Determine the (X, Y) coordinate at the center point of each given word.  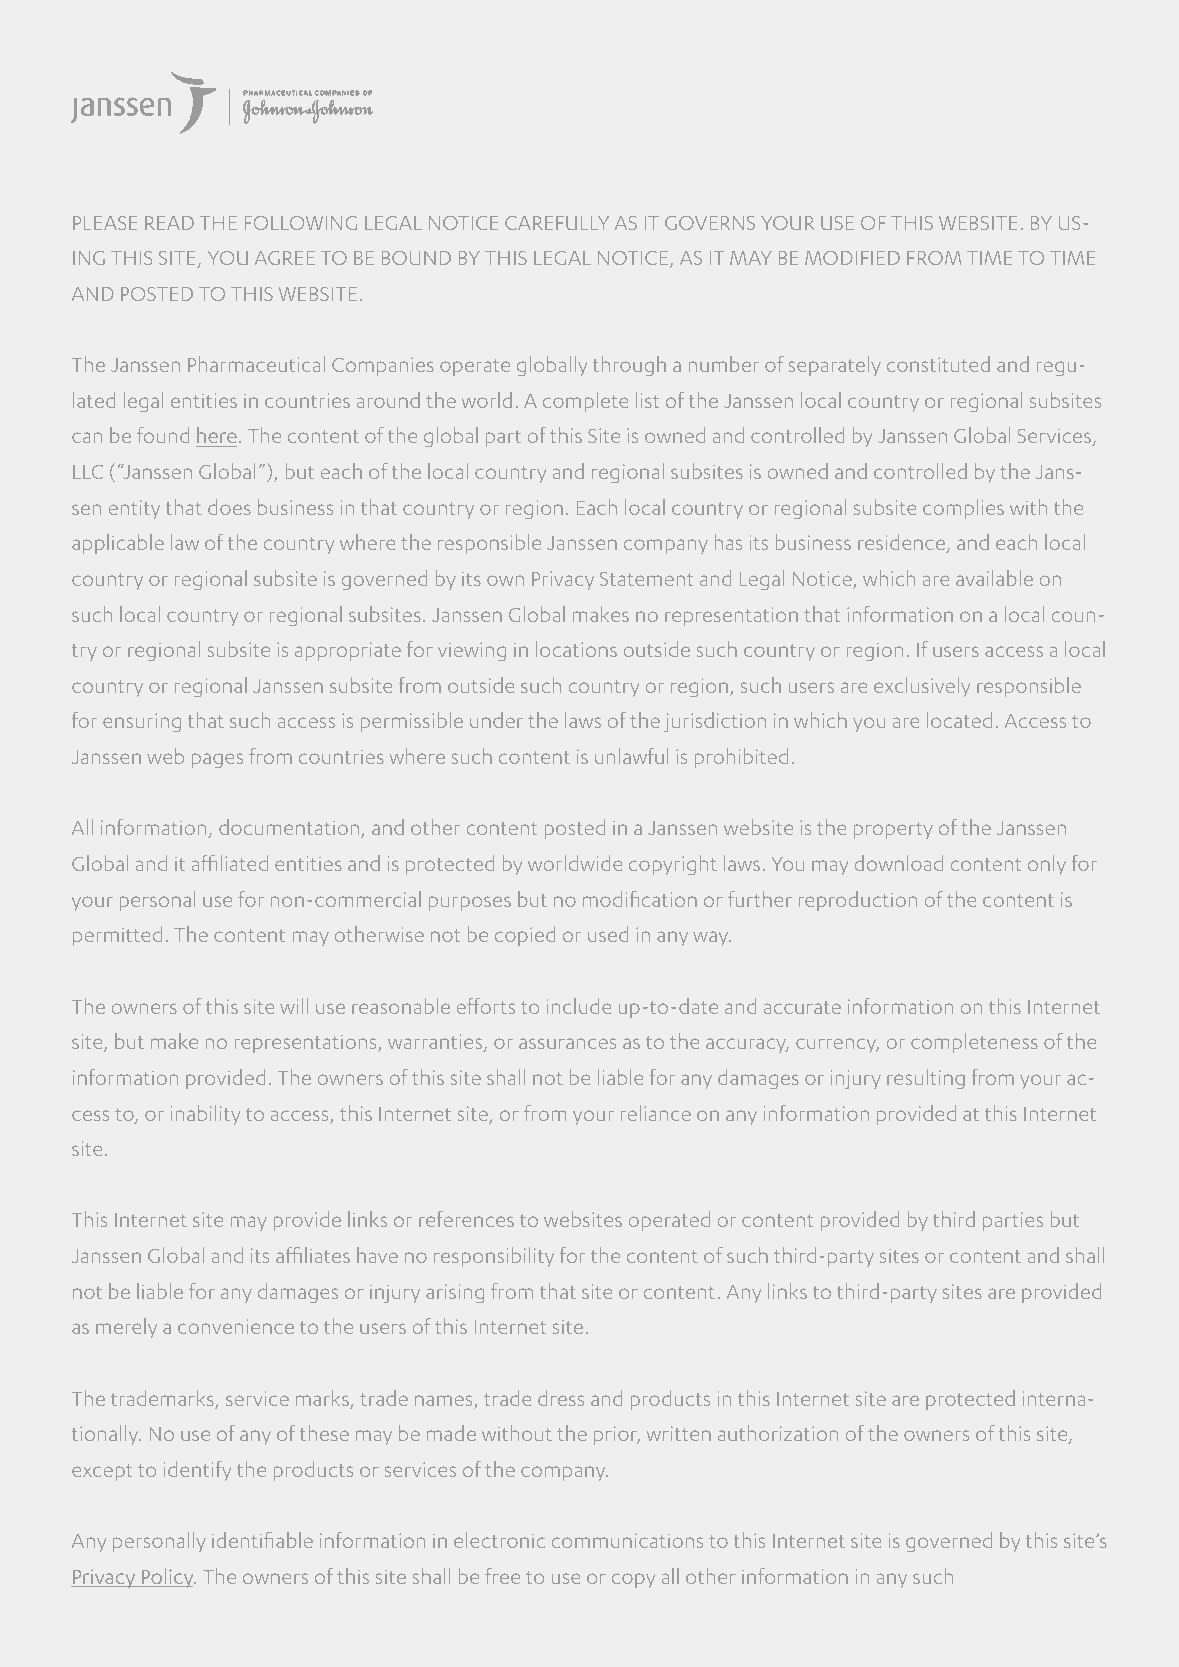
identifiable (262, 1540)
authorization (778, 1433)
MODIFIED (852, 258)
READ (169, 223)
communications (627, 1541)
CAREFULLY (557, 223)
